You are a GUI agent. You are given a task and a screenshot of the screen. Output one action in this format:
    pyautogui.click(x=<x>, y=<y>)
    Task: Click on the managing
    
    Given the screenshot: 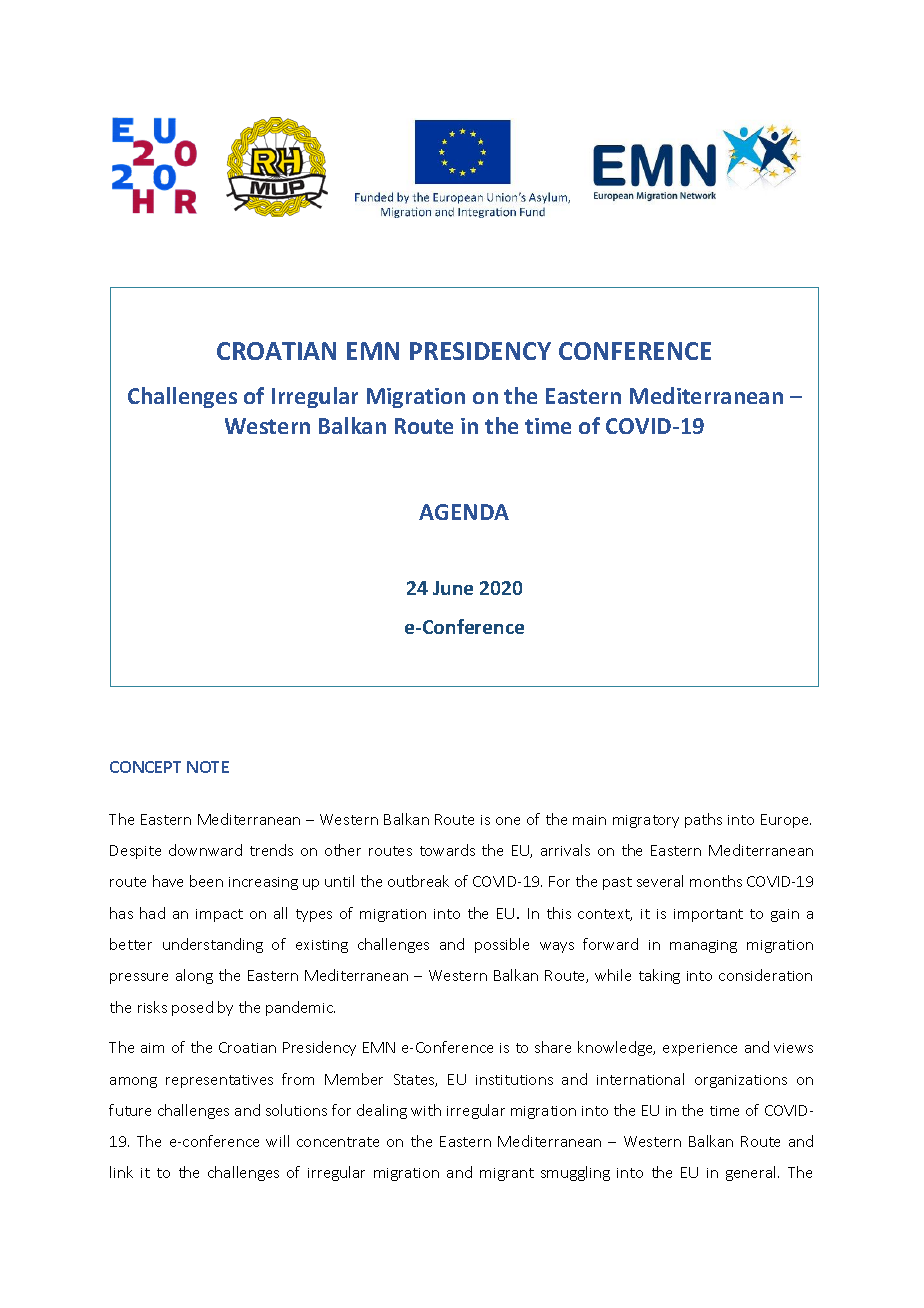 What is the action you would take?
    pyautogui.click(x=703, y=946)
